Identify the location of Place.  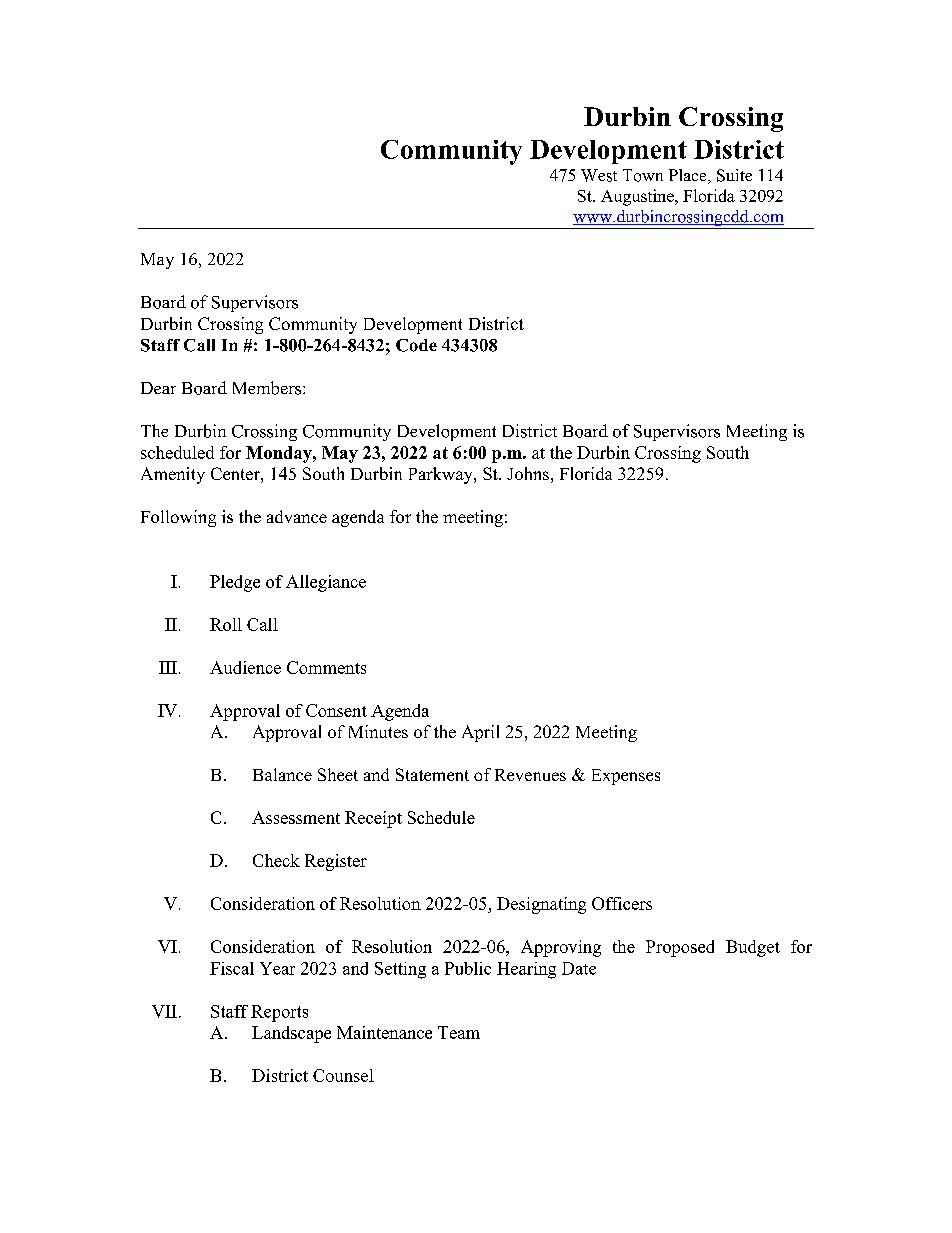
(689, 176).
